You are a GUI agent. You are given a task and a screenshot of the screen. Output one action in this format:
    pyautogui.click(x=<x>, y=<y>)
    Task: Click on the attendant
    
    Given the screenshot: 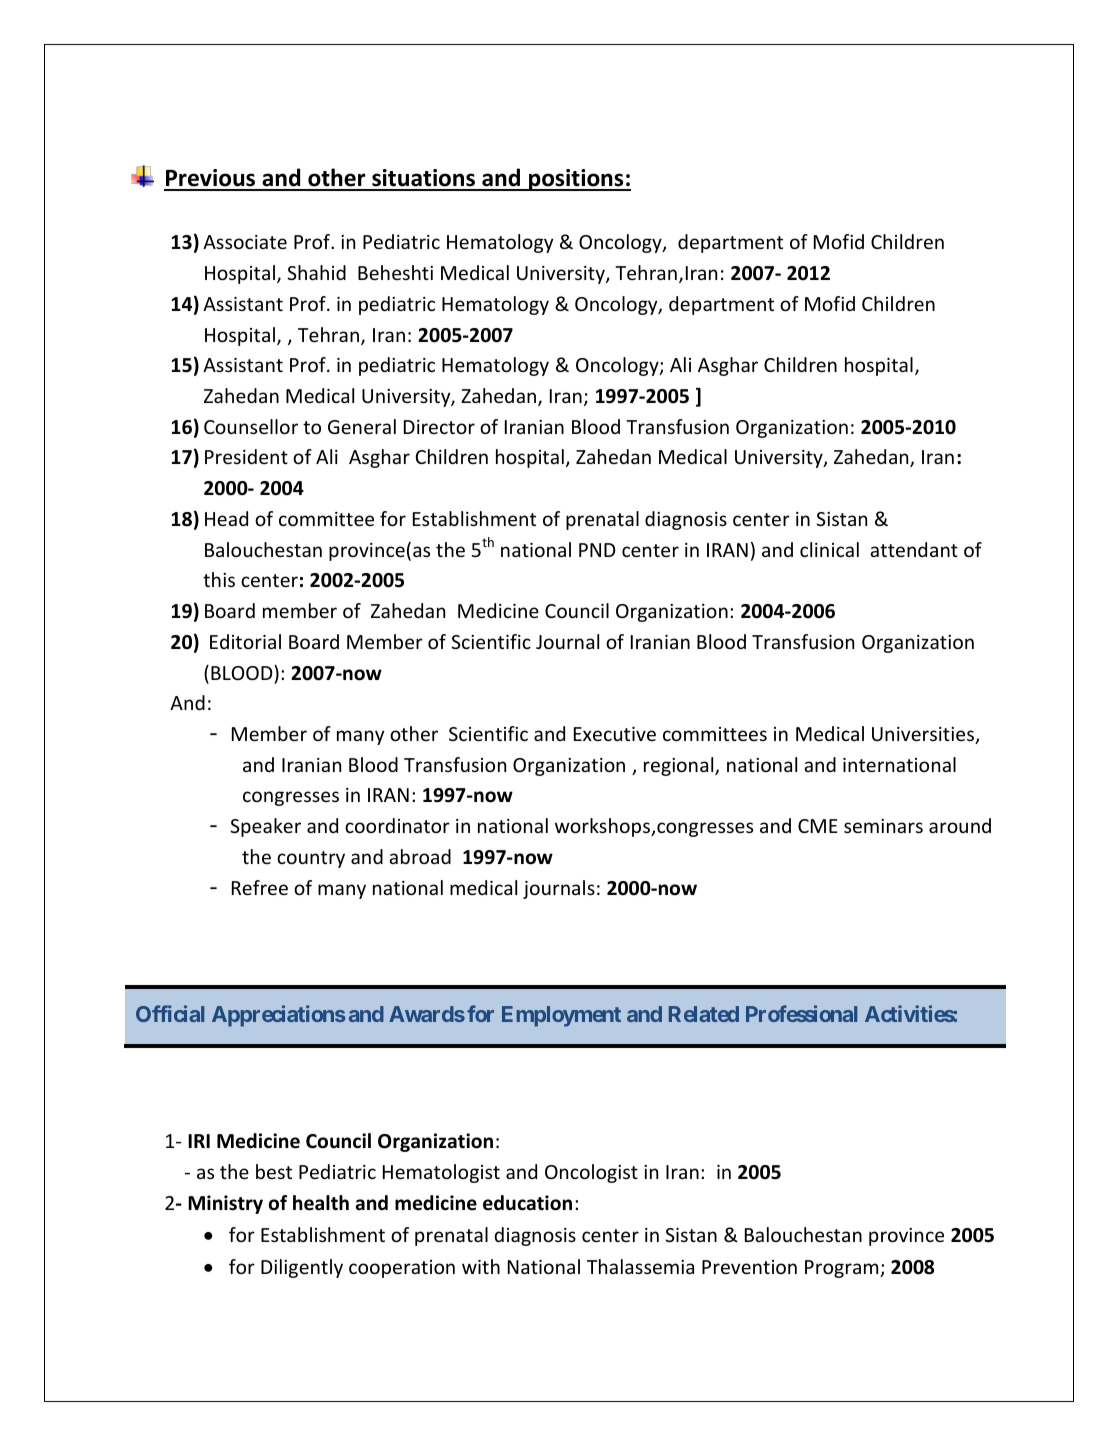 What is the action you would take?
    pyautogui.click(x=914, y=549)
